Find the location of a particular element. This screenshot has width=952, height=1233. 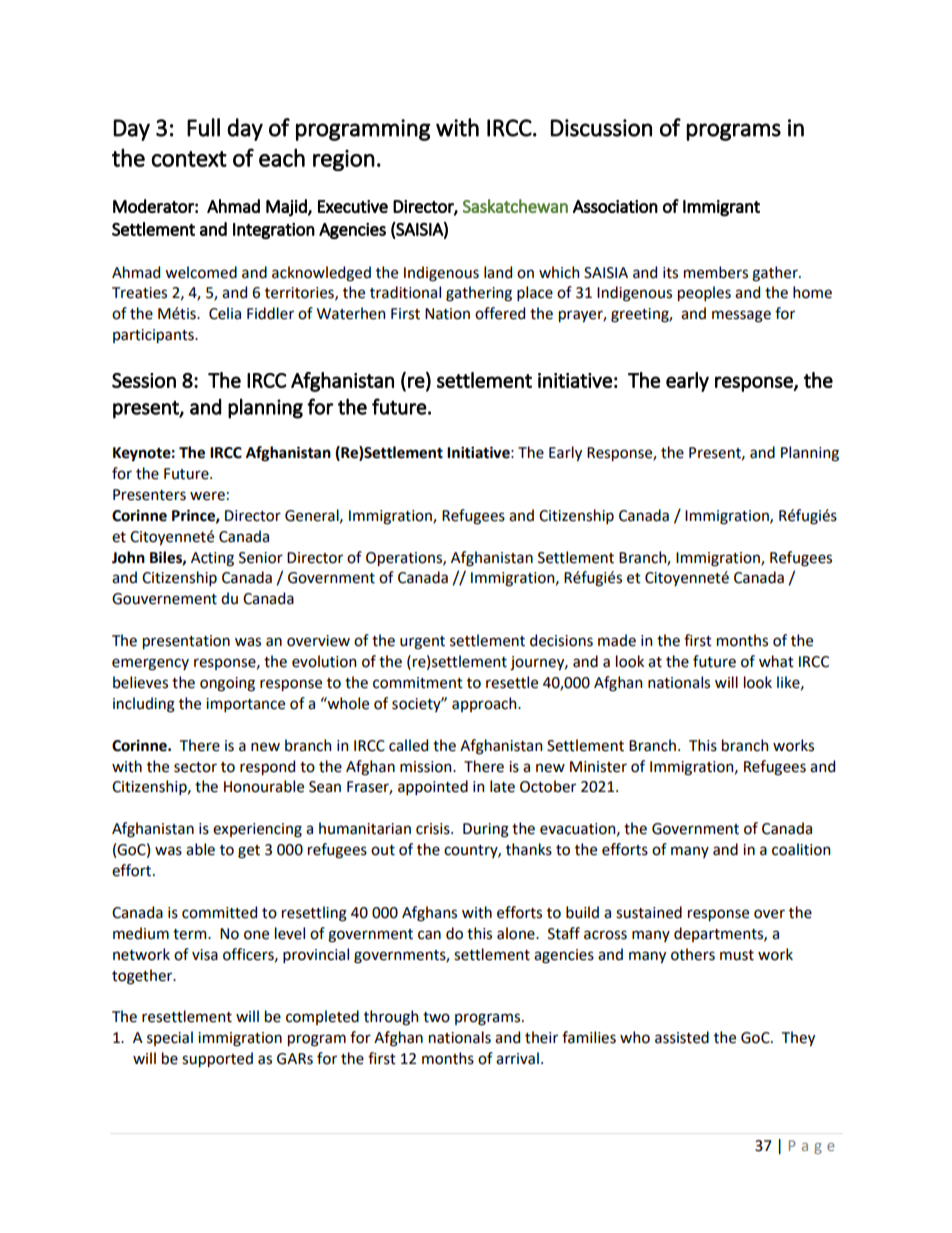

what is located at coordinates (776, 661).
